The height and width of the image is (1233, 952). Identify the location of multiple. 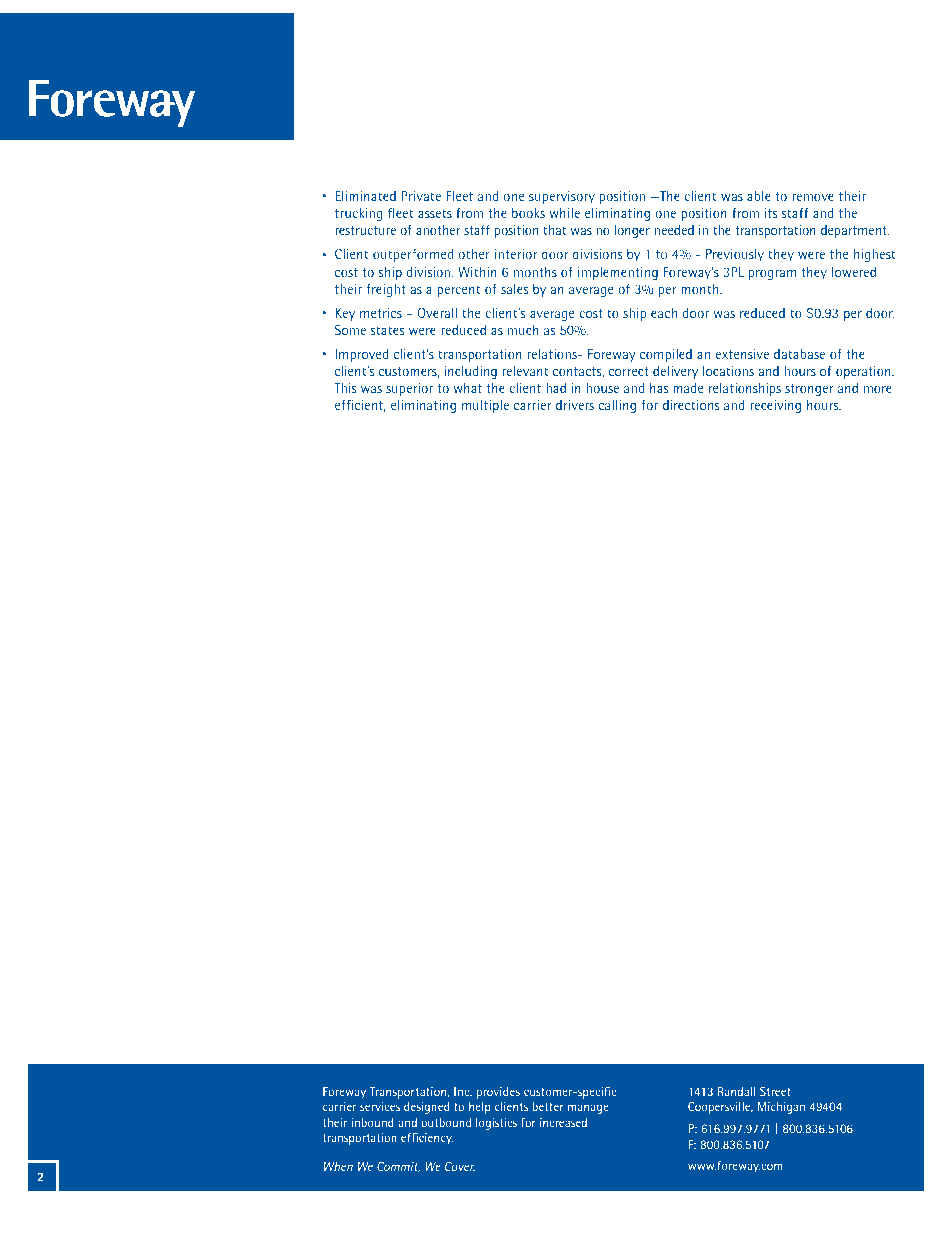
(485, 406).
